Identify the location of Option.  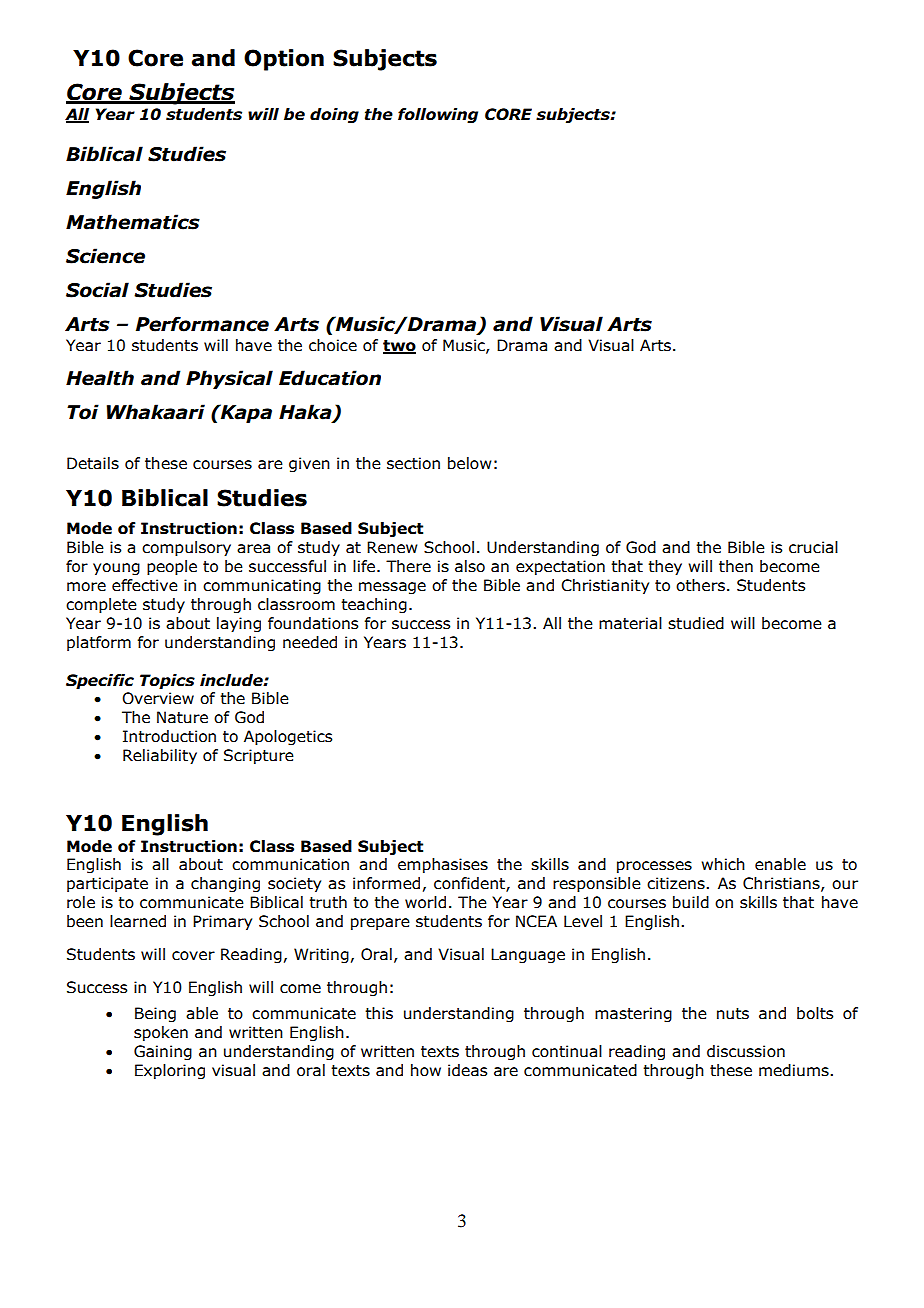
(284, 60).
